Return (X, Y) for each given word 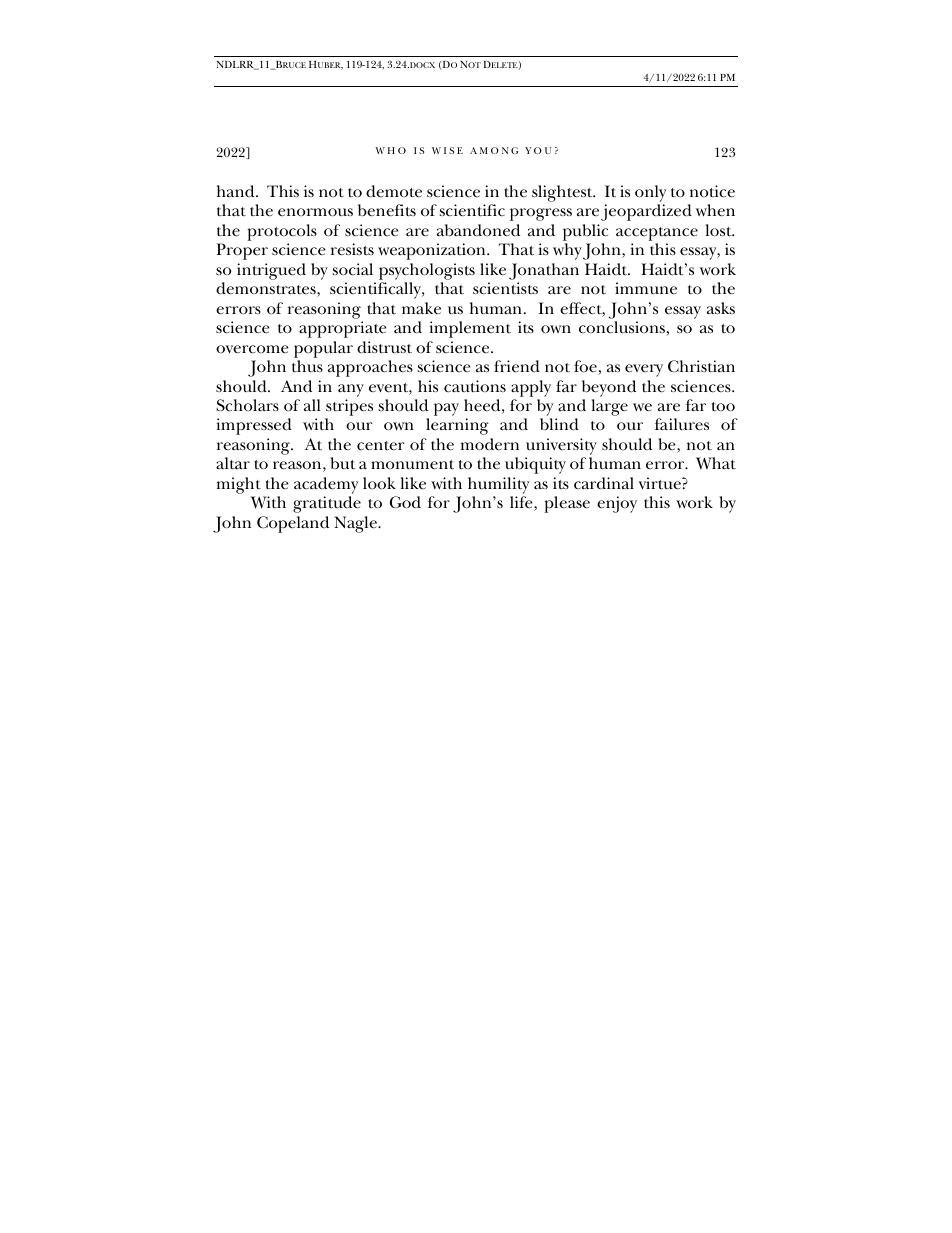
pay (446, 409)
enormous (315, 212)
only (650, 193)
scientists (505, 288)
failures (682, 424)
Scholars (247, 405)
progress (541, 214)
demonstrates (267, 289)
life (522, 503)
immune (646, 288)
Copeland (293, 524)
